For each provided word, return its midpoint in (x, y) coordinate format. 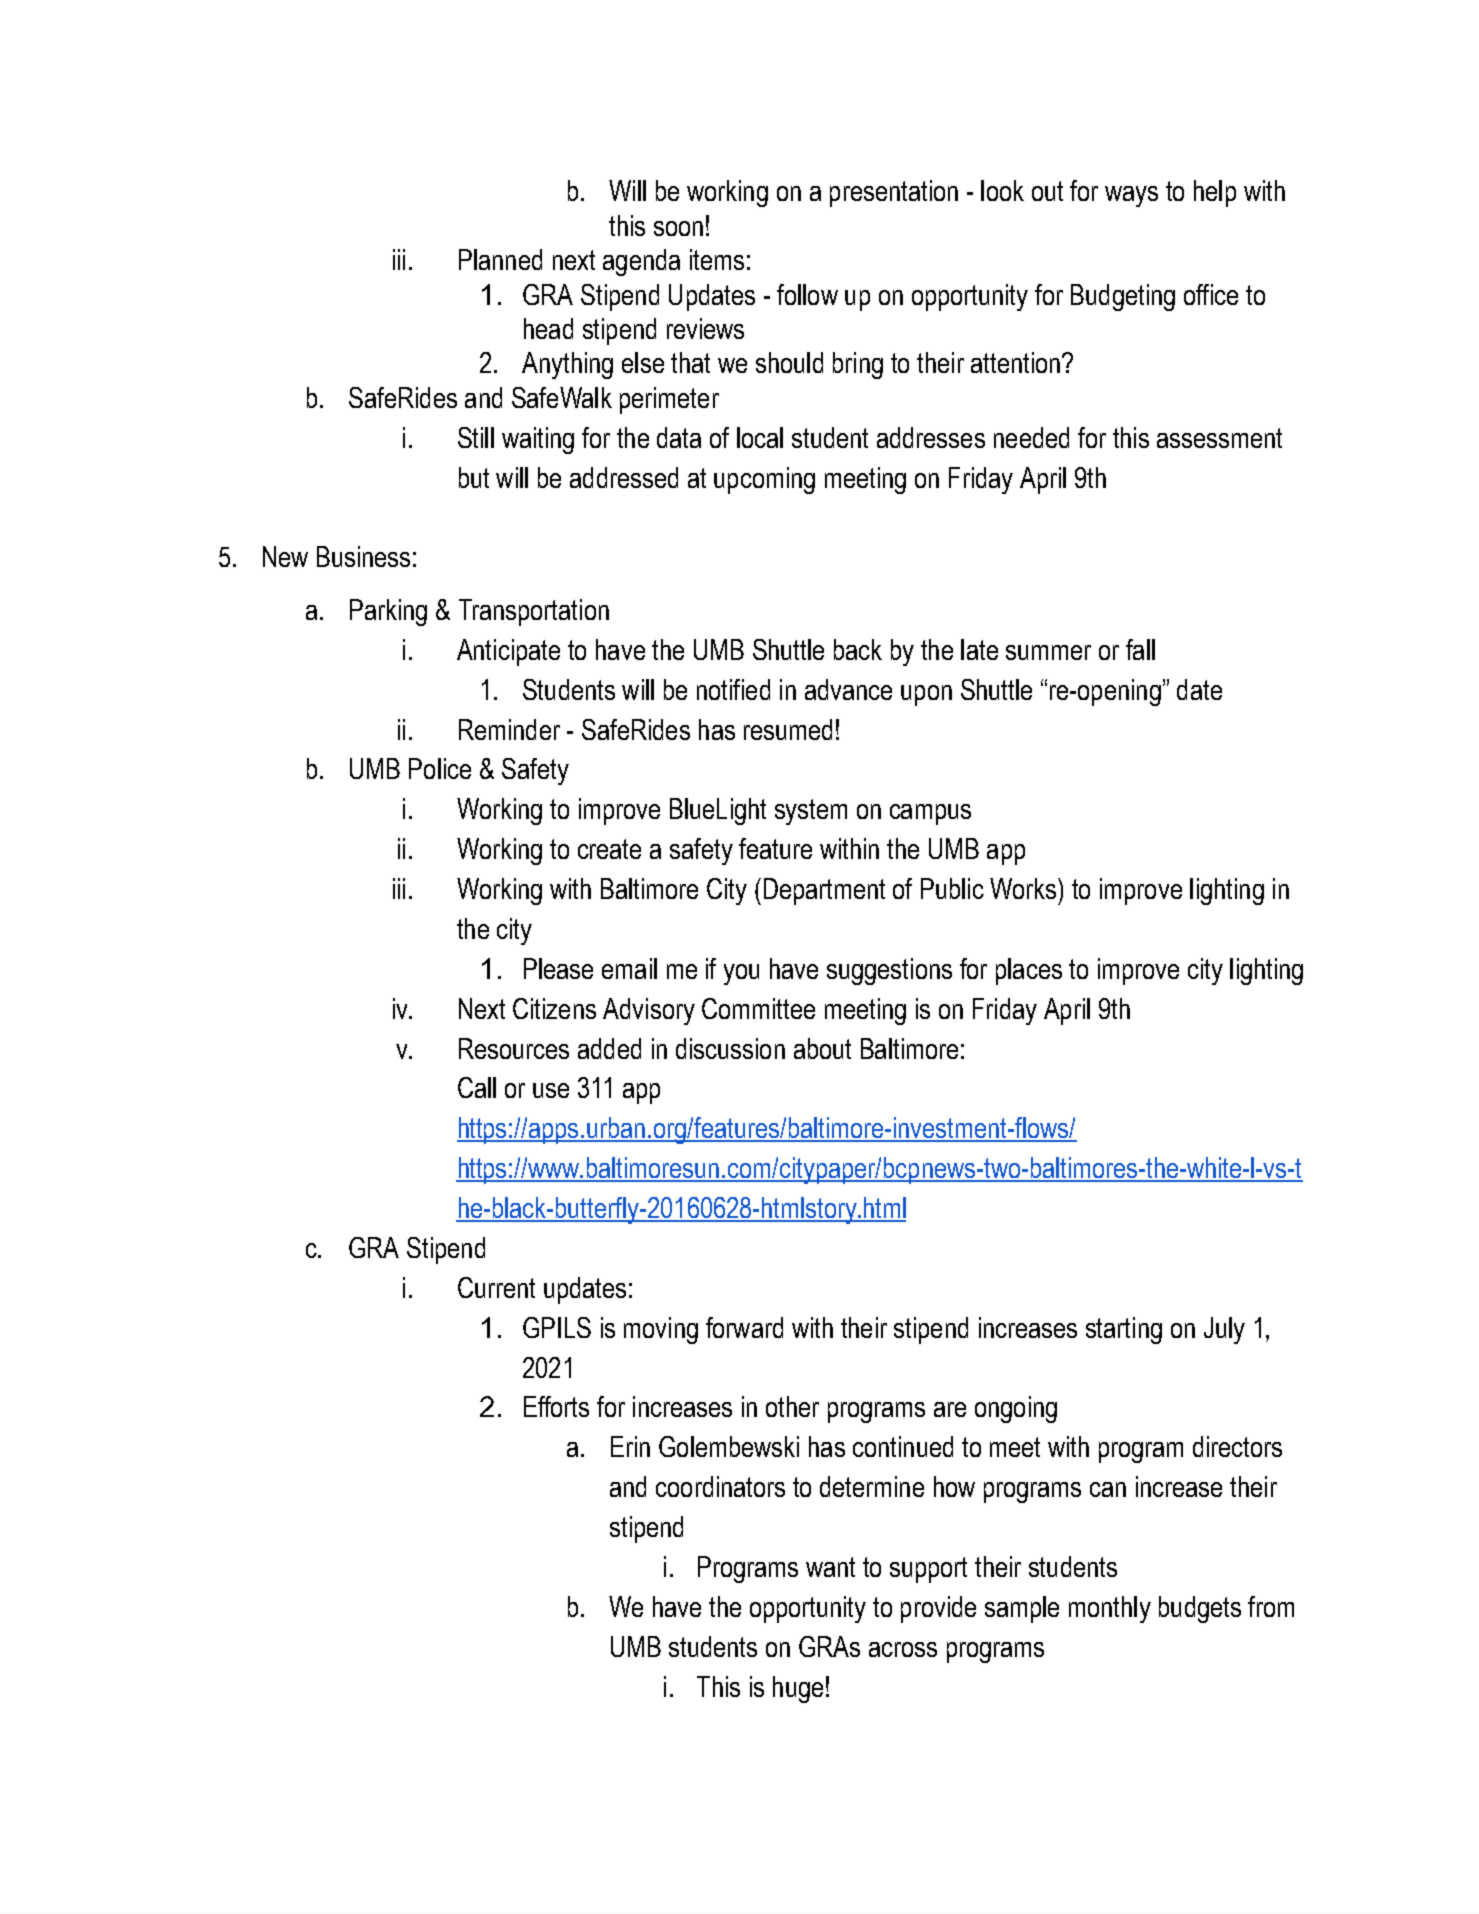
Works (1024, 888)
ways (1131, 196)
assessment (1219, 438)
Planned (500, 259)
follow (807, 294)
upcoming (764, 480)
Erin (630, 1446)
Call (477, 1087)
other (792, 1406)
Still (476, 437)
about (822, 1048)
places (1029, 971)
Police (440, 768)
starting (1124, 1330)
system (811, 812)
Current (496, 1287)
